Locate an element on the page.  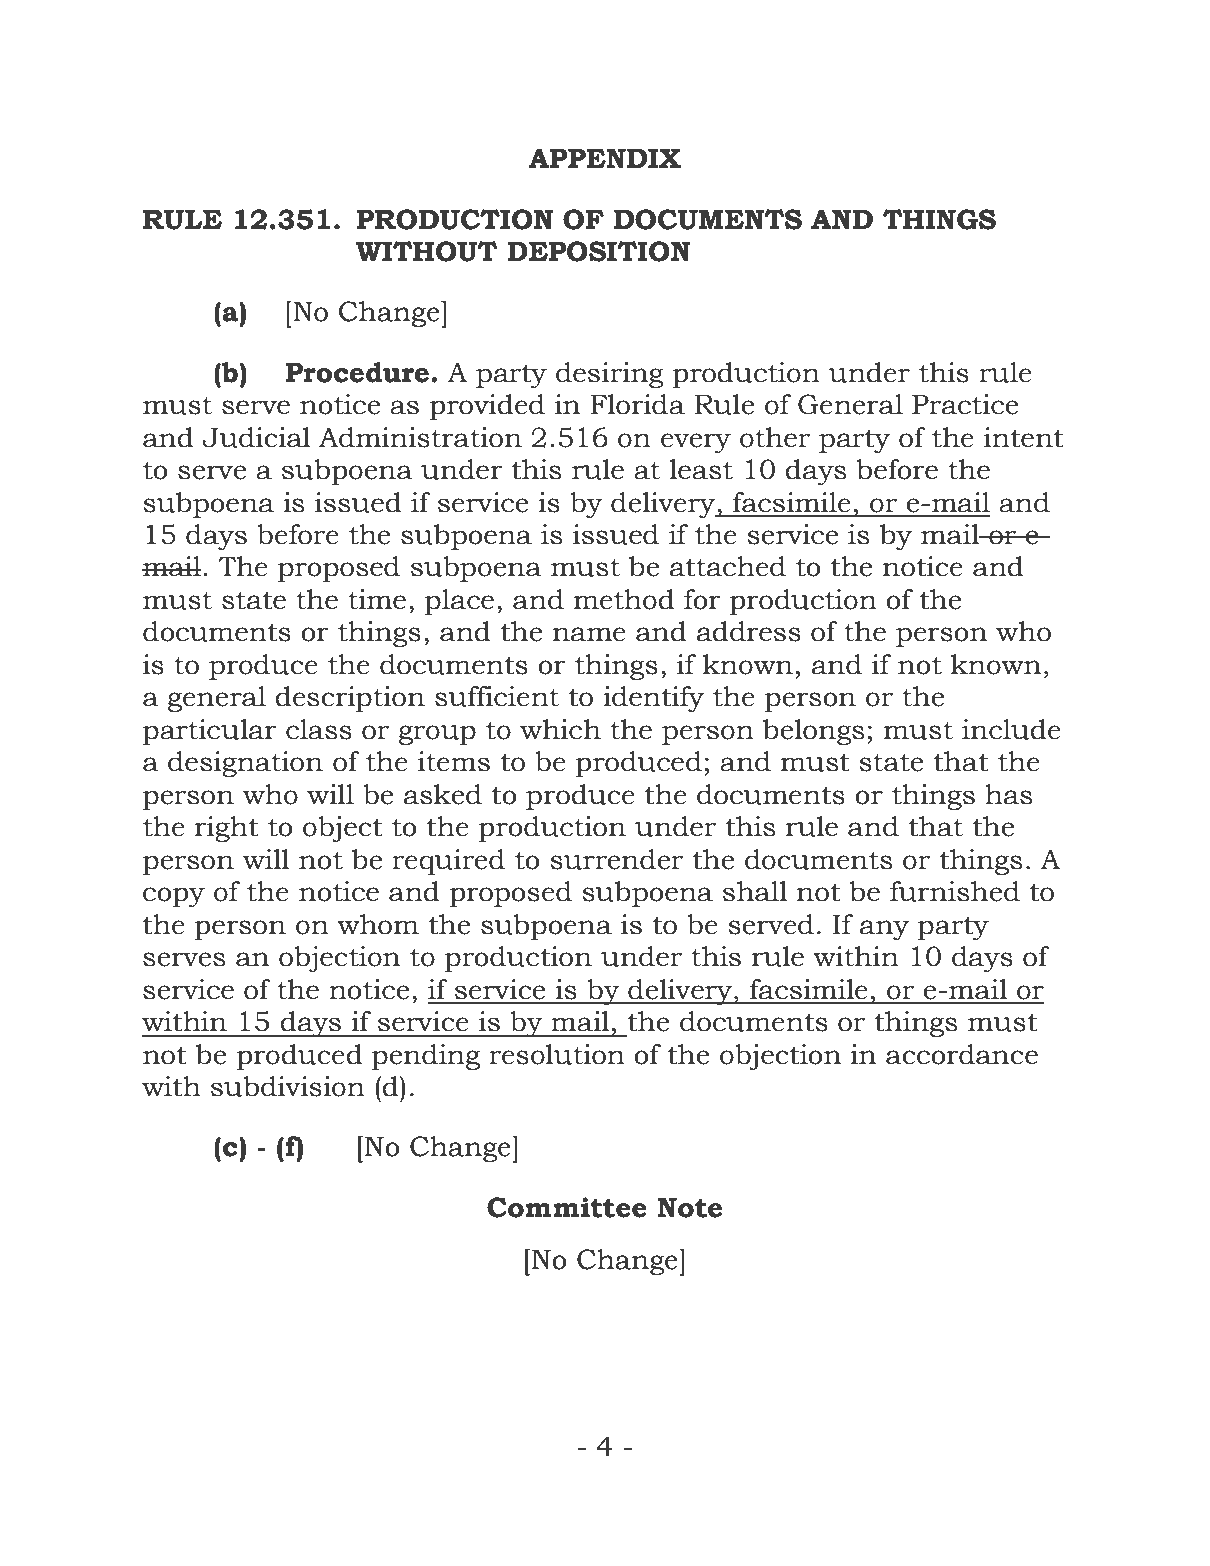
subdivision is located at coordinates (288, 1086).
